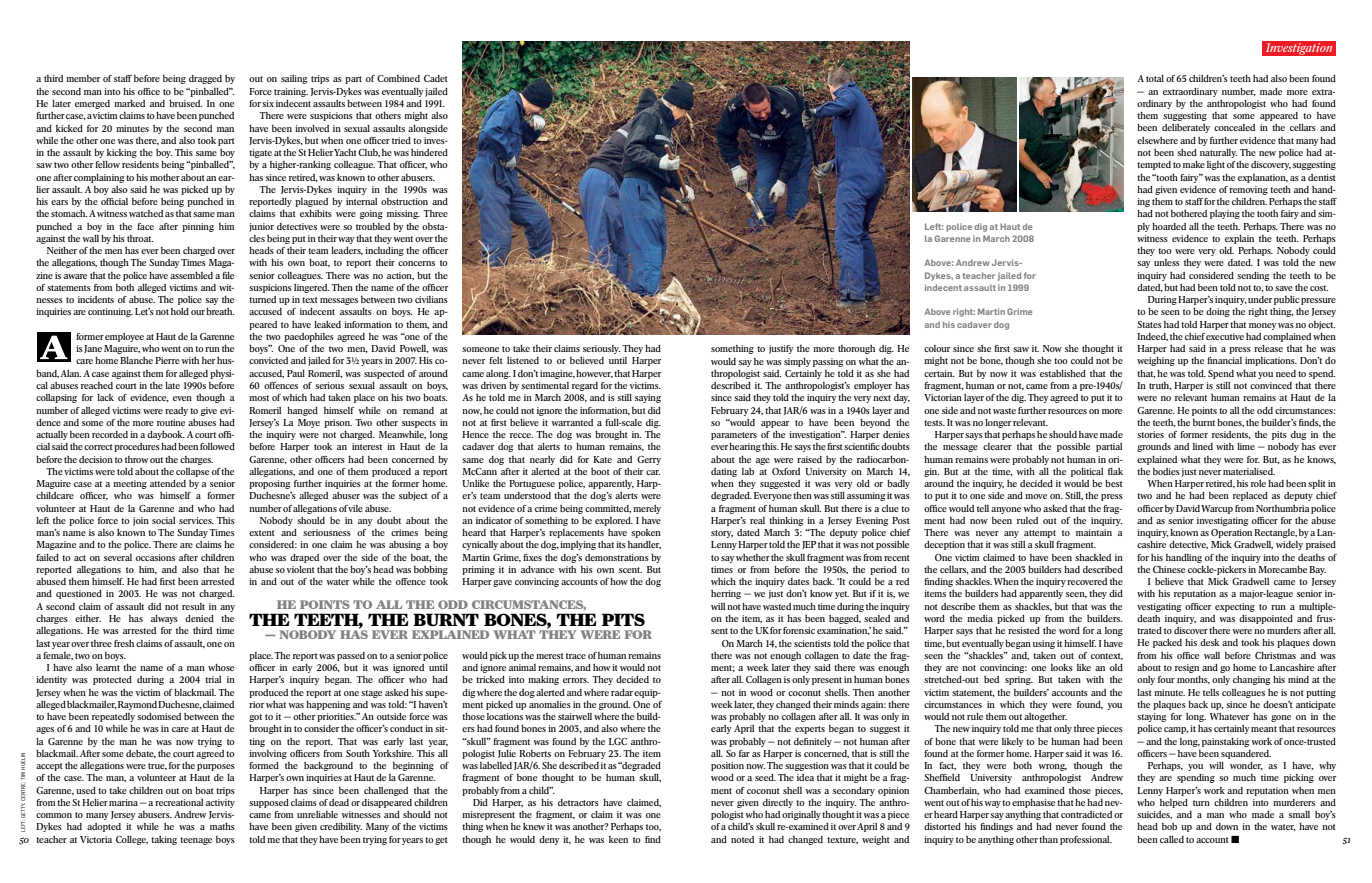 This document has height=883, width=1372. What do you see at coordinates (649, 460) in the document?
I see `Gerry` at bounding box center [649, 460].
